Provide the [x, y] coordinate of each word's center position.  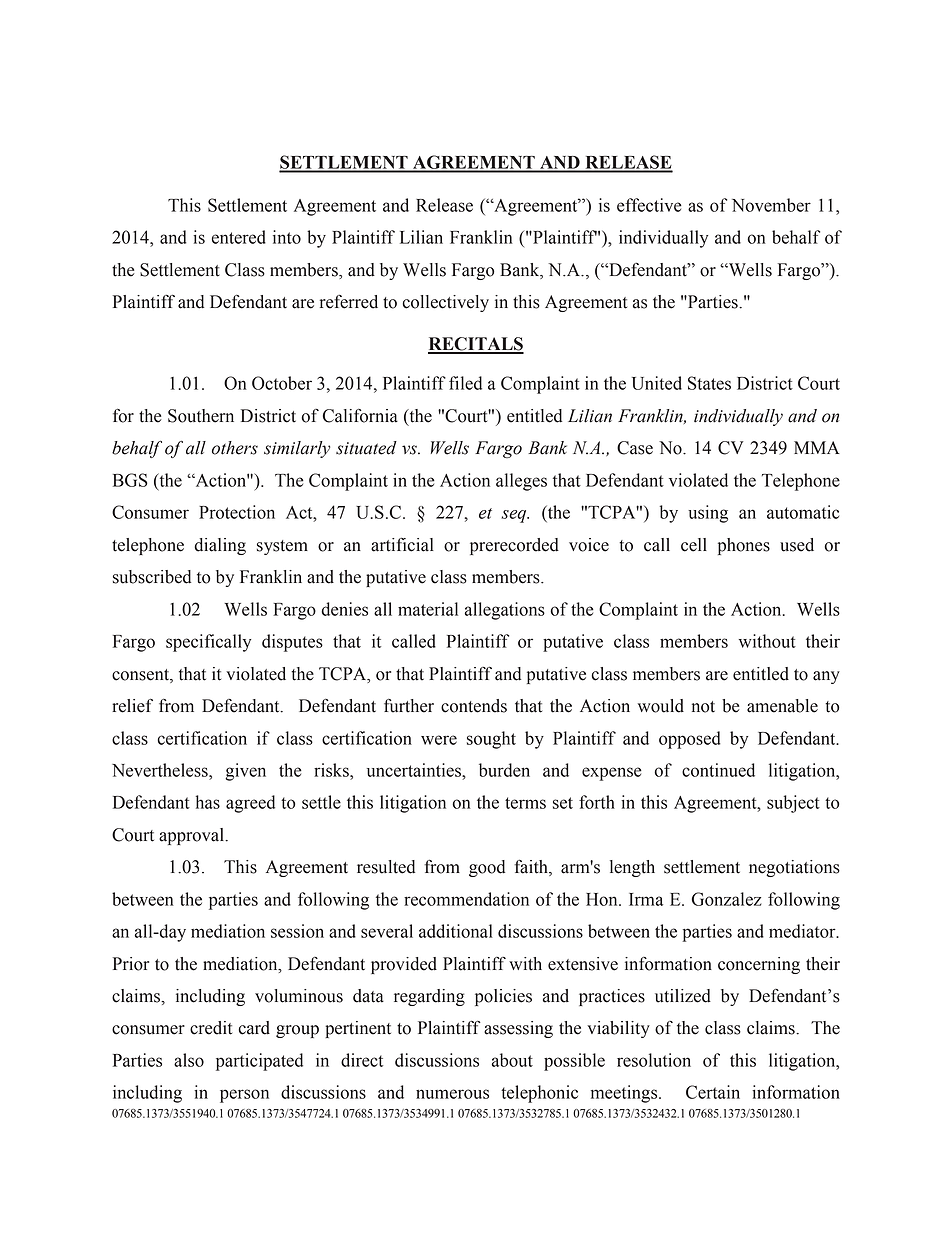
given [245, 772]
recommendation [466, 899]
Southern [201, 416]
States [709, 383]
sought [491, 740]
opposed [690, 740]
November [771, 205]
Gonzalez [726, 899]
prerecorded [514, 546]
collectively [445, 303]
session [297, 931]
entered [239, 237]
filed [465, 383]
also [189, 1060]
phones [744, 546]
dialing [220, 546]
